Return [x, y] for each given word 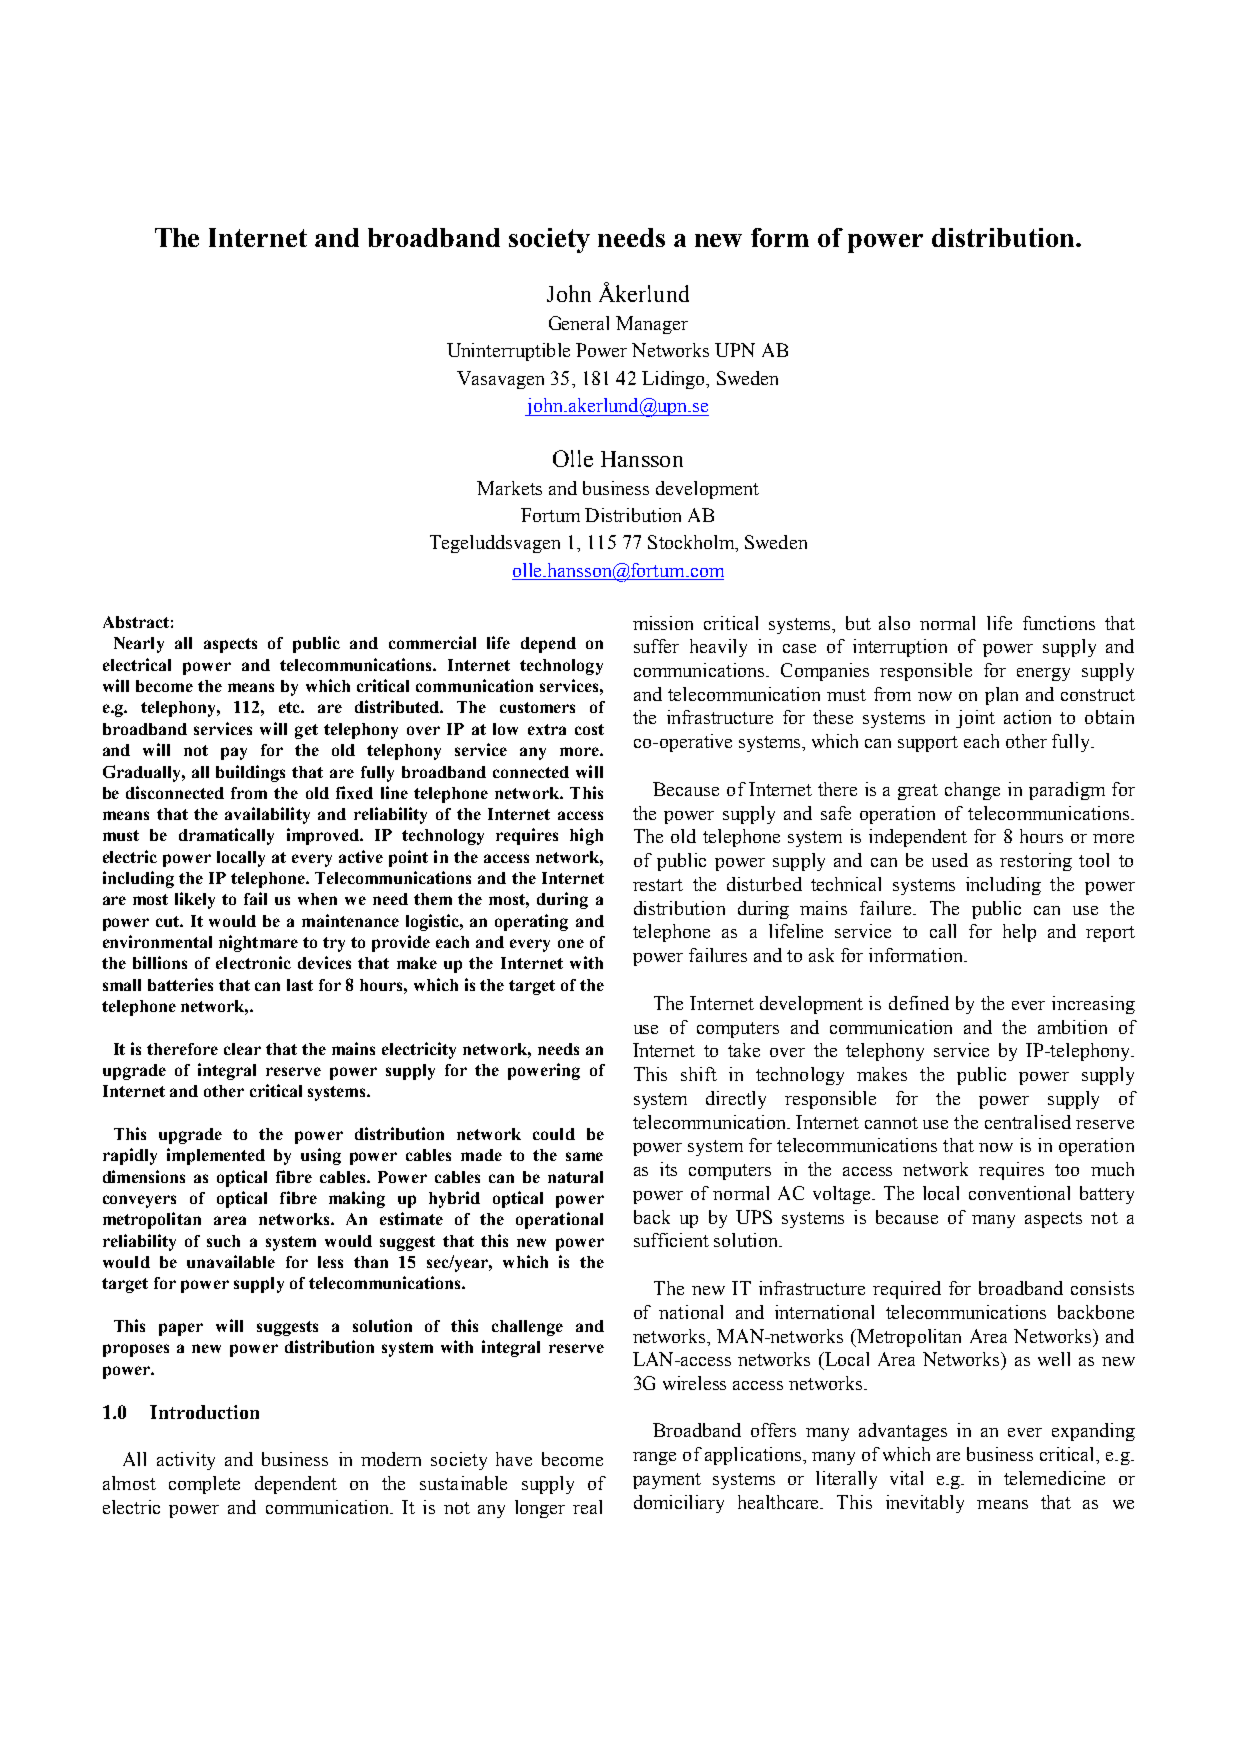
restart [658, 885]
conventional [1019, 1193]
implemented [216, 1156]
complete [204, 1485]
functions [1059, 623]
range [654, 1458]
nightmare [258, 943]
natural [575, 1177]
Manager [652, 325]
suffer [656, 646]
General [579, 323]
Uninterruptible [508, 352]
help [1019, 933]
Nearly [139, 645]
